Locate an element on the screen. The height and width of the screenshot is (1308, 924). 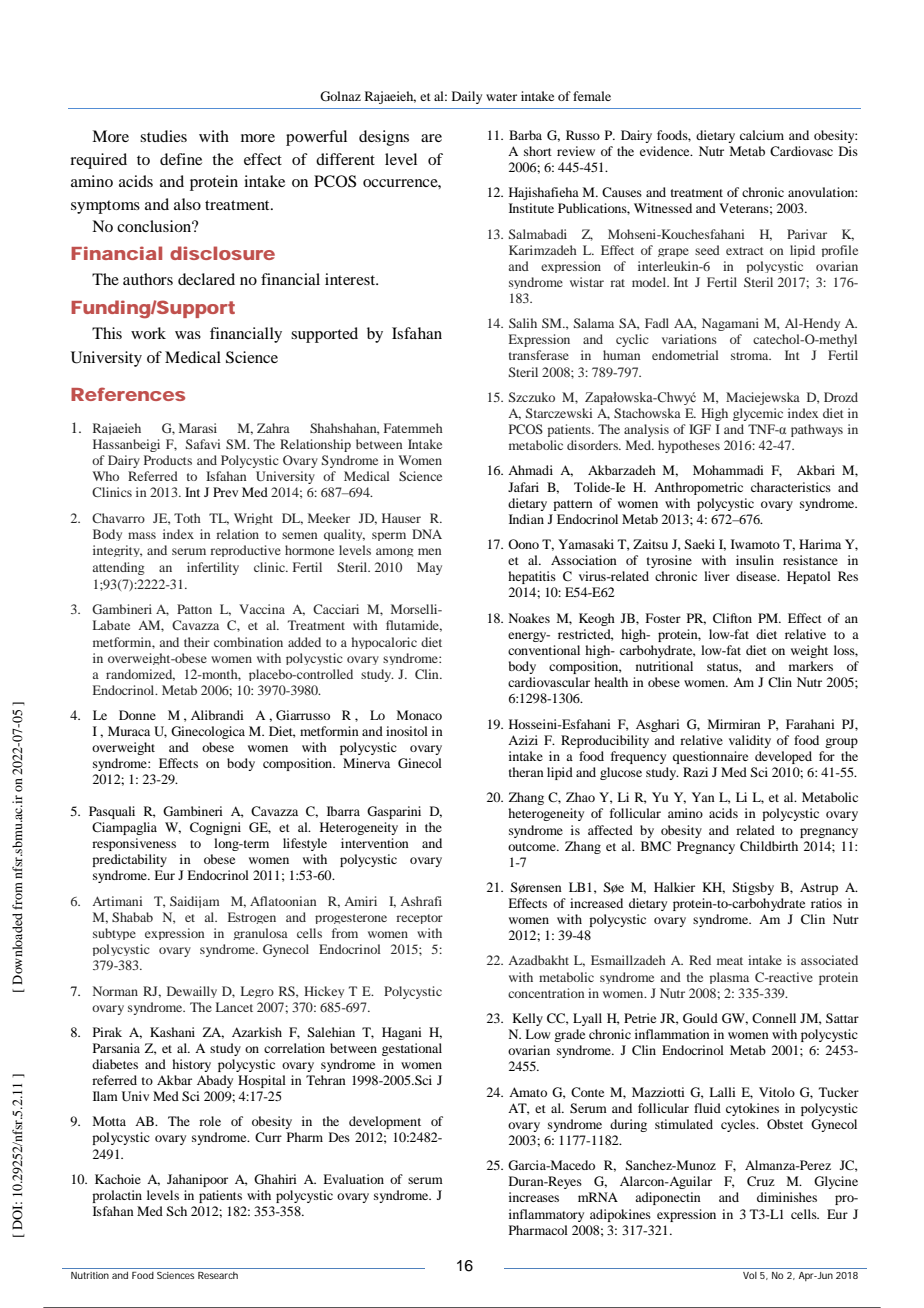
Sch is located at coordinates (176, 1211).
